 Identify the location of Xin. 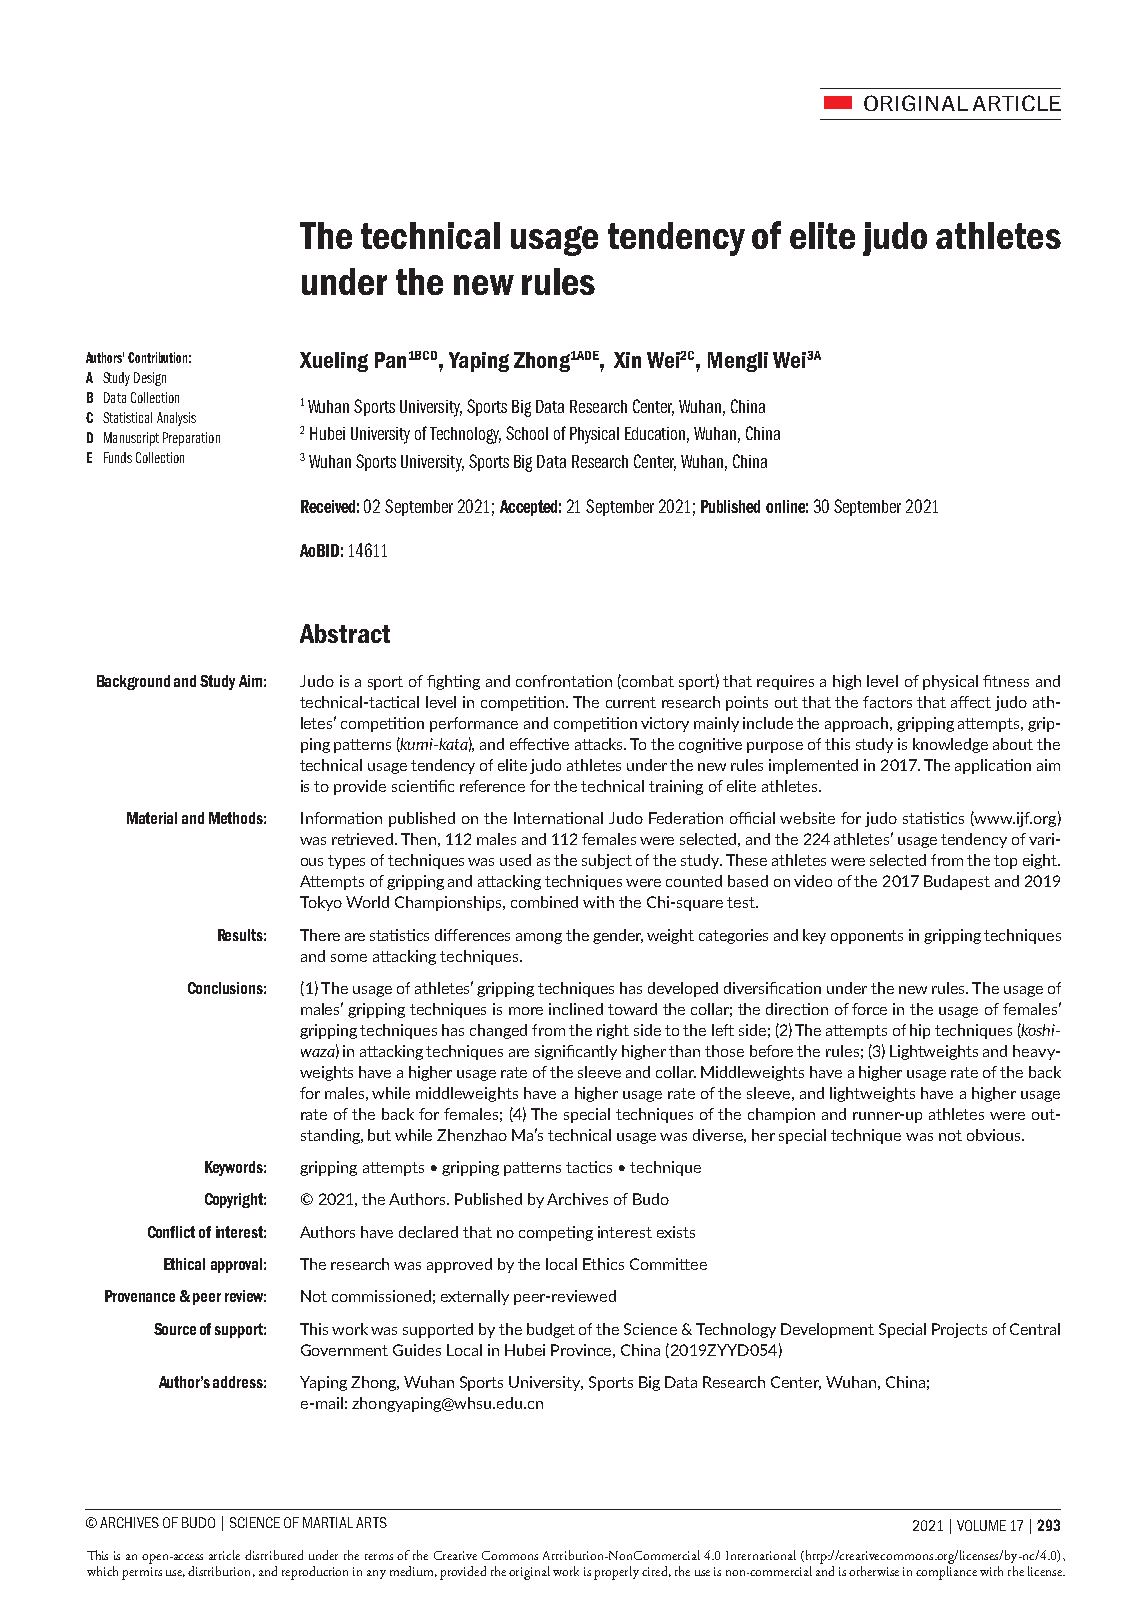
(627, 360).
